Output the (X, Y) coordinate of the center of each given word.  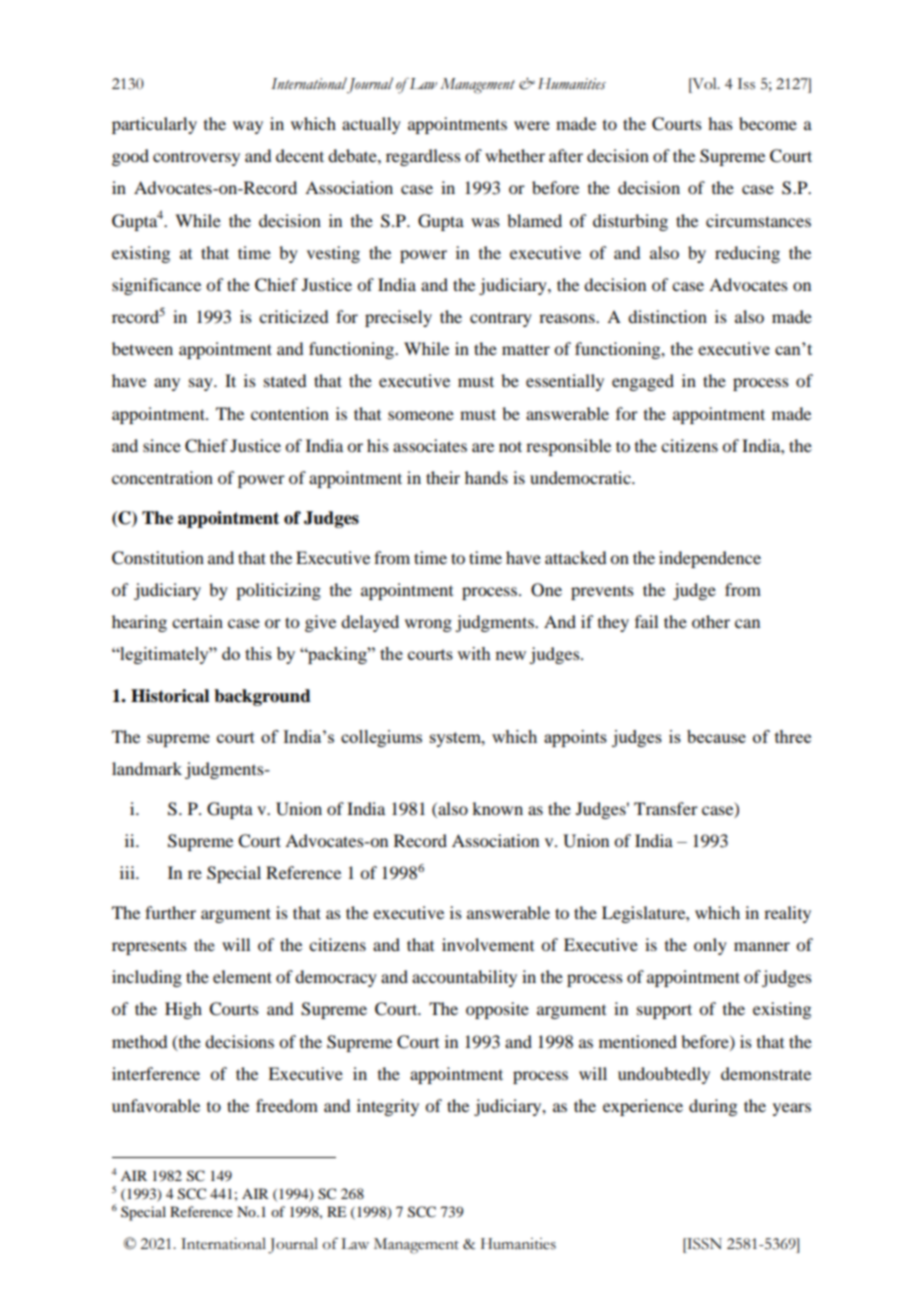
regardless (423, 157)
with (474, 653)
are (483, 447)
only (710, 946)
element (242, 976)
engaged (643, 382)
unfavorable (156, 1105)
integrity (388, 1107)
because (716, 736)
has (720, 123)
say (202, 384)
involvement (488, 944)
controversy (196, 158)
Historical (170, 696)
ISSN (703, 1244)
